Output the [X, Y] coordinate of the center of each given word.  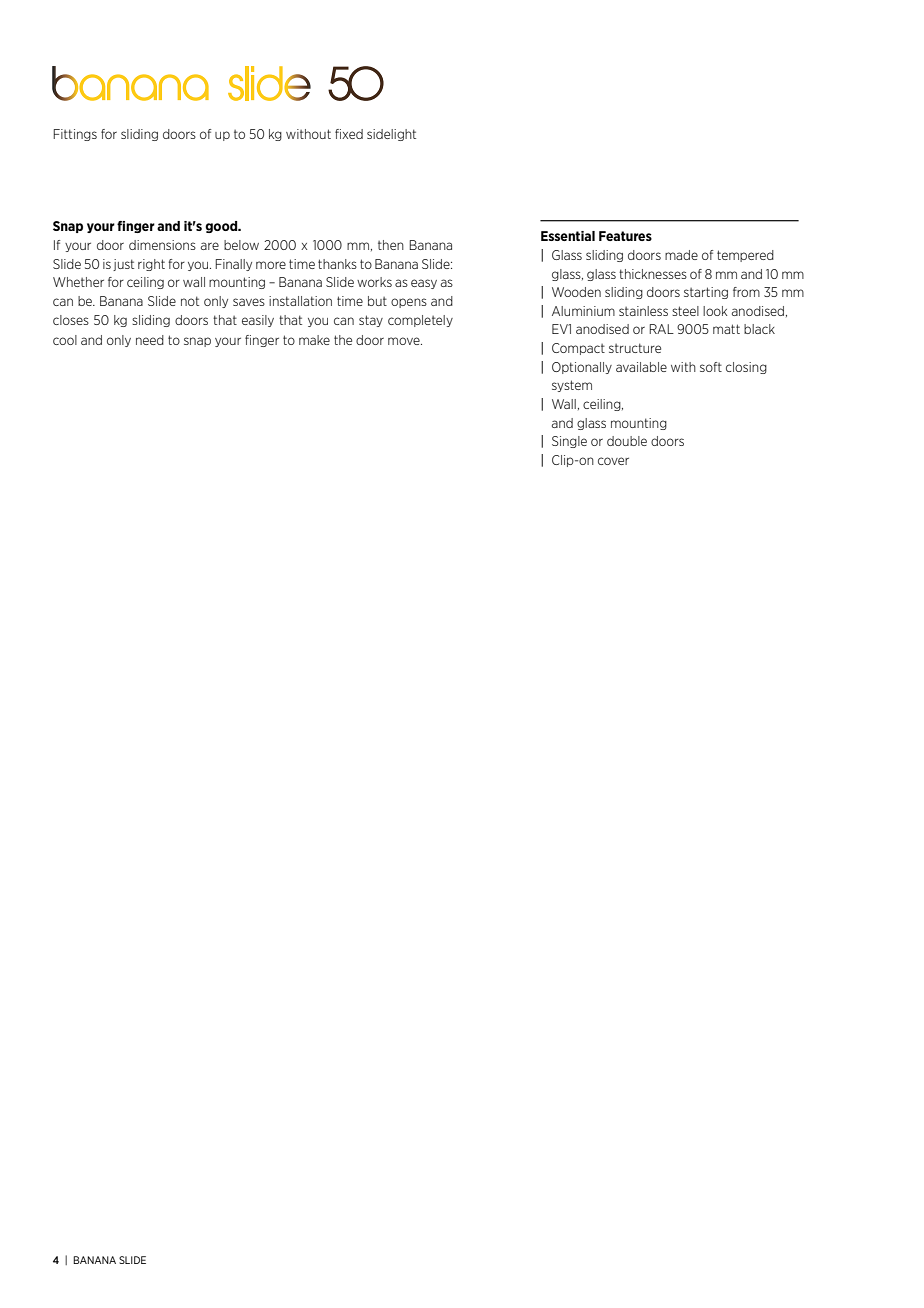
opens [409, 303]
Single [569, 442]
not [190, 301]
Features [625, 236]
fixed [349, 134]
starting [706, 293]
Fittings [75, 135]
